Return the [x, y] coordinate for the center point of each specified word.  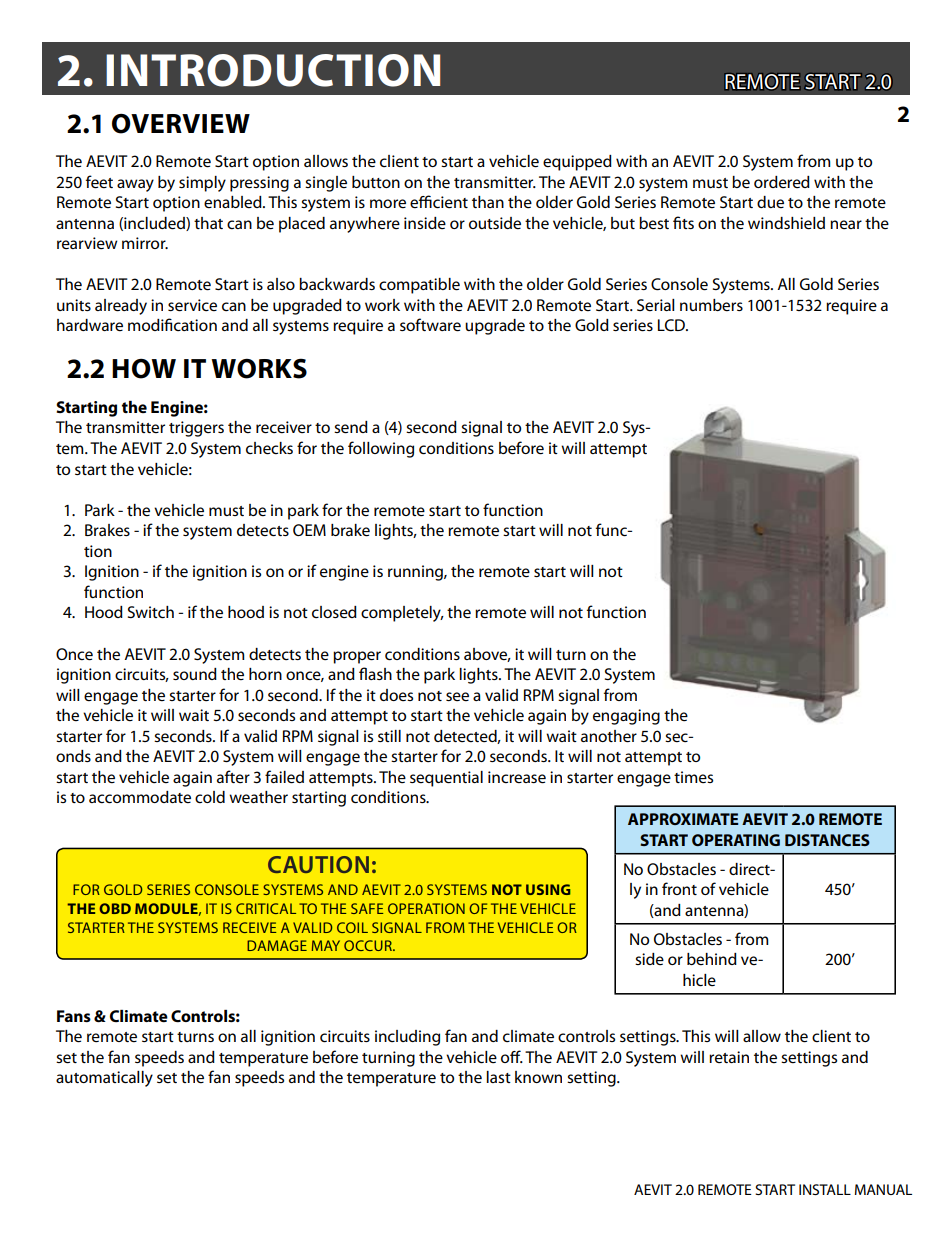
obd [115, 908]
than [488, 202]
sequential [446, 779]
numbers [711, 305]
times [693, 777]
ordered [782, 182]
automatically [104, 1079]
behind [712, 959]
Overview [181, 124]
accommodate [140, 797]
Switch [151, 612]
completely [402, 614]
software [430, 325]
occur [369, 945]
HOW [144, 369]
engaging [626, 717]
